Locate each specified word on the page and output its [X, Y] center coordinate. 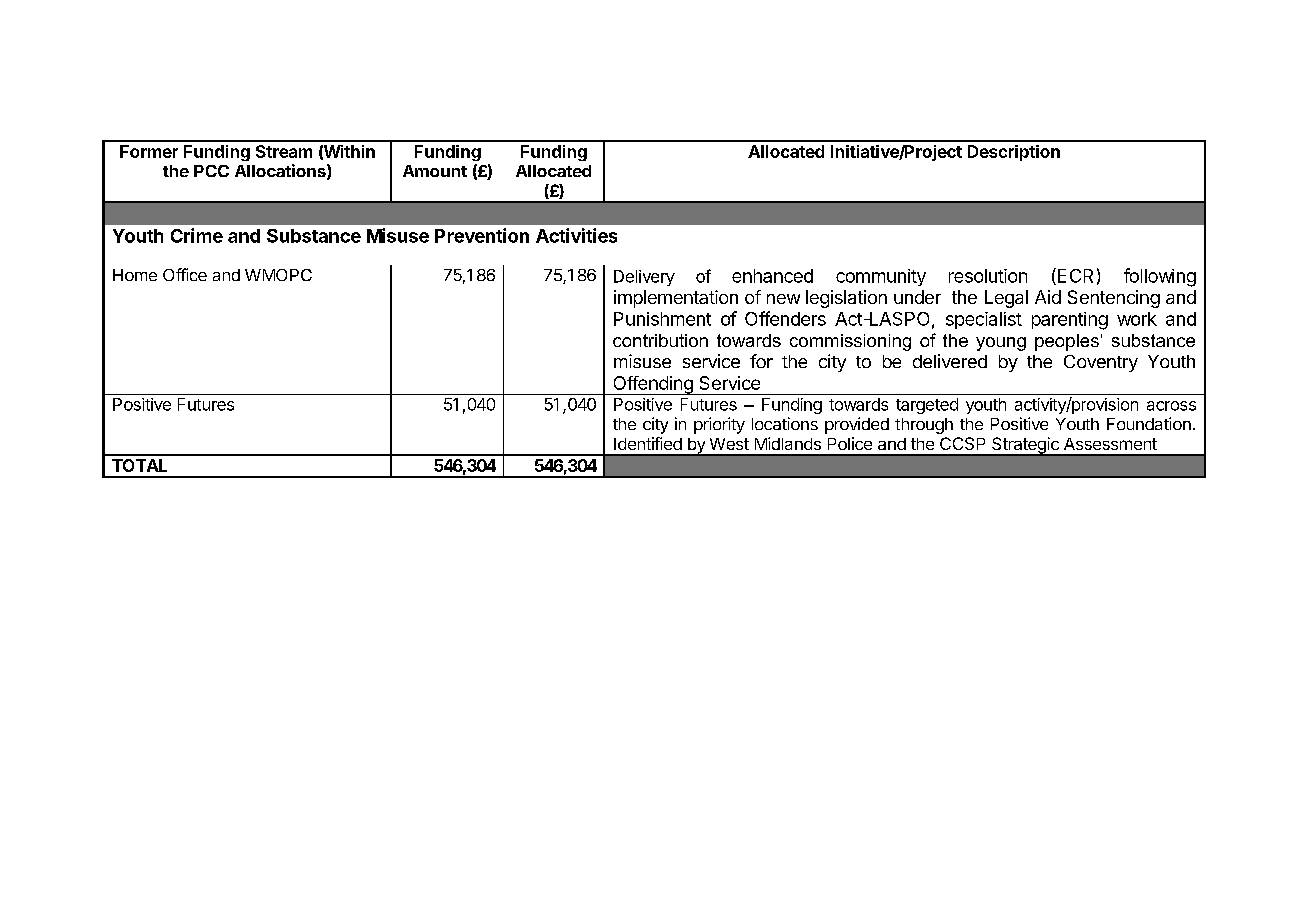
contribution [660, 340]
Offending [653, 385]
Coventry [1101, 363]
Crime [197, 235]
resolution [988, 276]
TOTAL [139, 465]
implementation [676, 299]
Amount [435, 171]
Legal [1006, 299]
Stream [284, 151]
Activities [576, 235]
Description [1014, 153]
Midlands [788, 443]
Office [185, 274]
